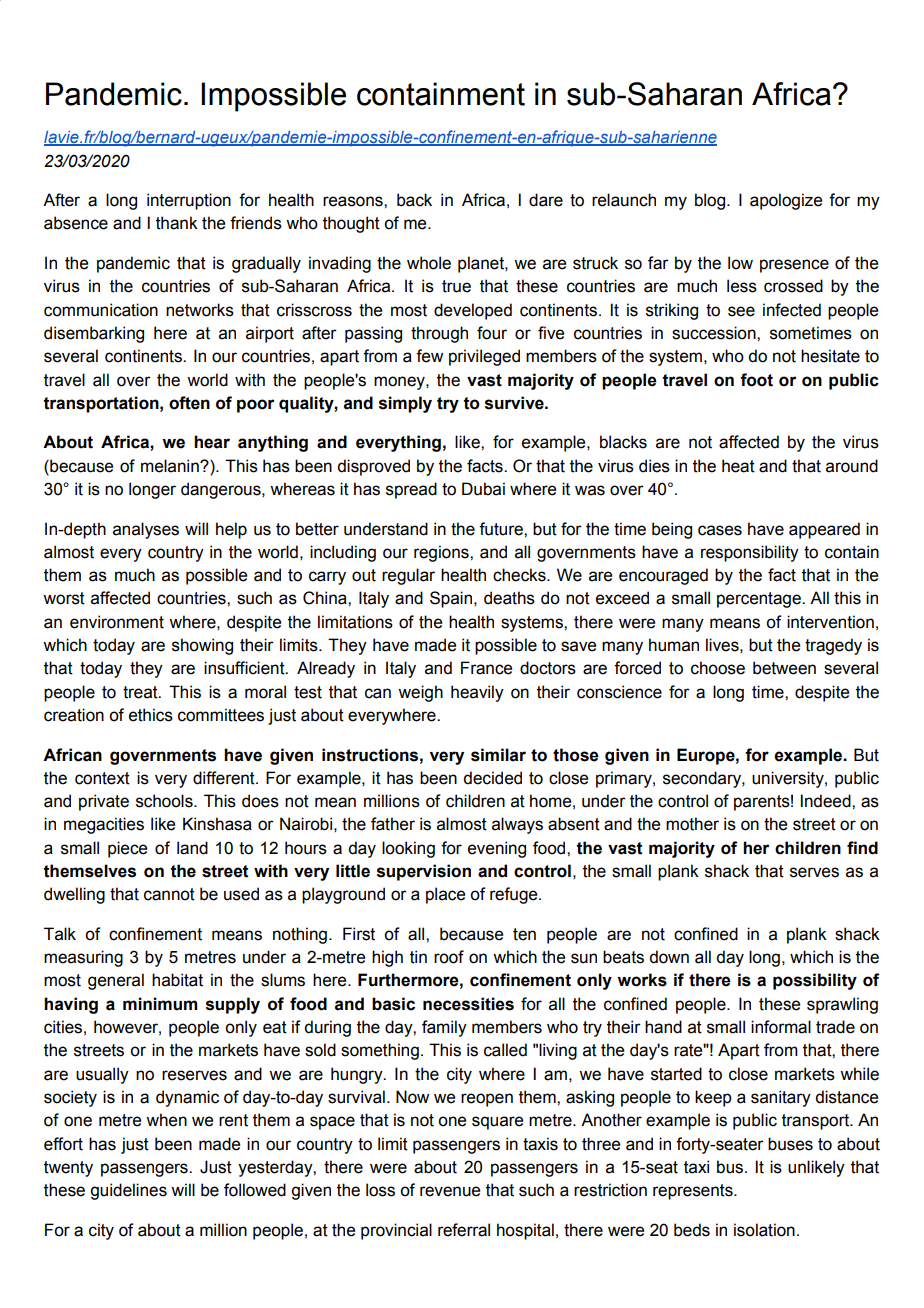 Image resolution: width=924 pixels, height=1308 pixels. Describe the element at coordinates (450, 1191) in the screenshot. I see `revenue` at that location.
